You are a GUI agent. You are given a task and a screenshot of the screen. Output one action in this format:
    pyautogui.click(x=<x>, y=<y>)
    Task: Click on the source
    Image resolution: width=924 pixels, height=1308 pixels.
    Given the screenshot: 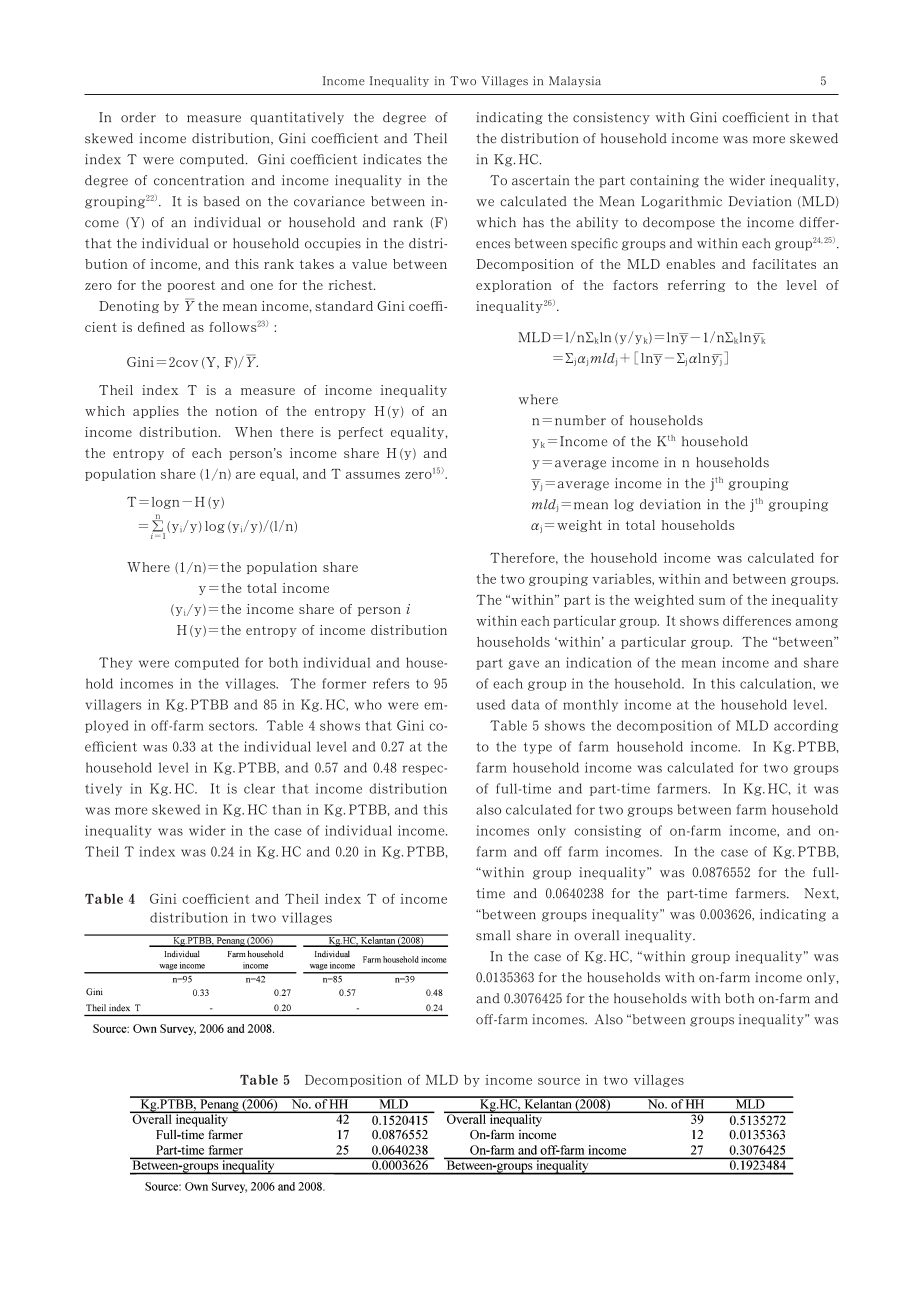 What is the action you would take?
    pyautogui.click(x=559, y=1081)
